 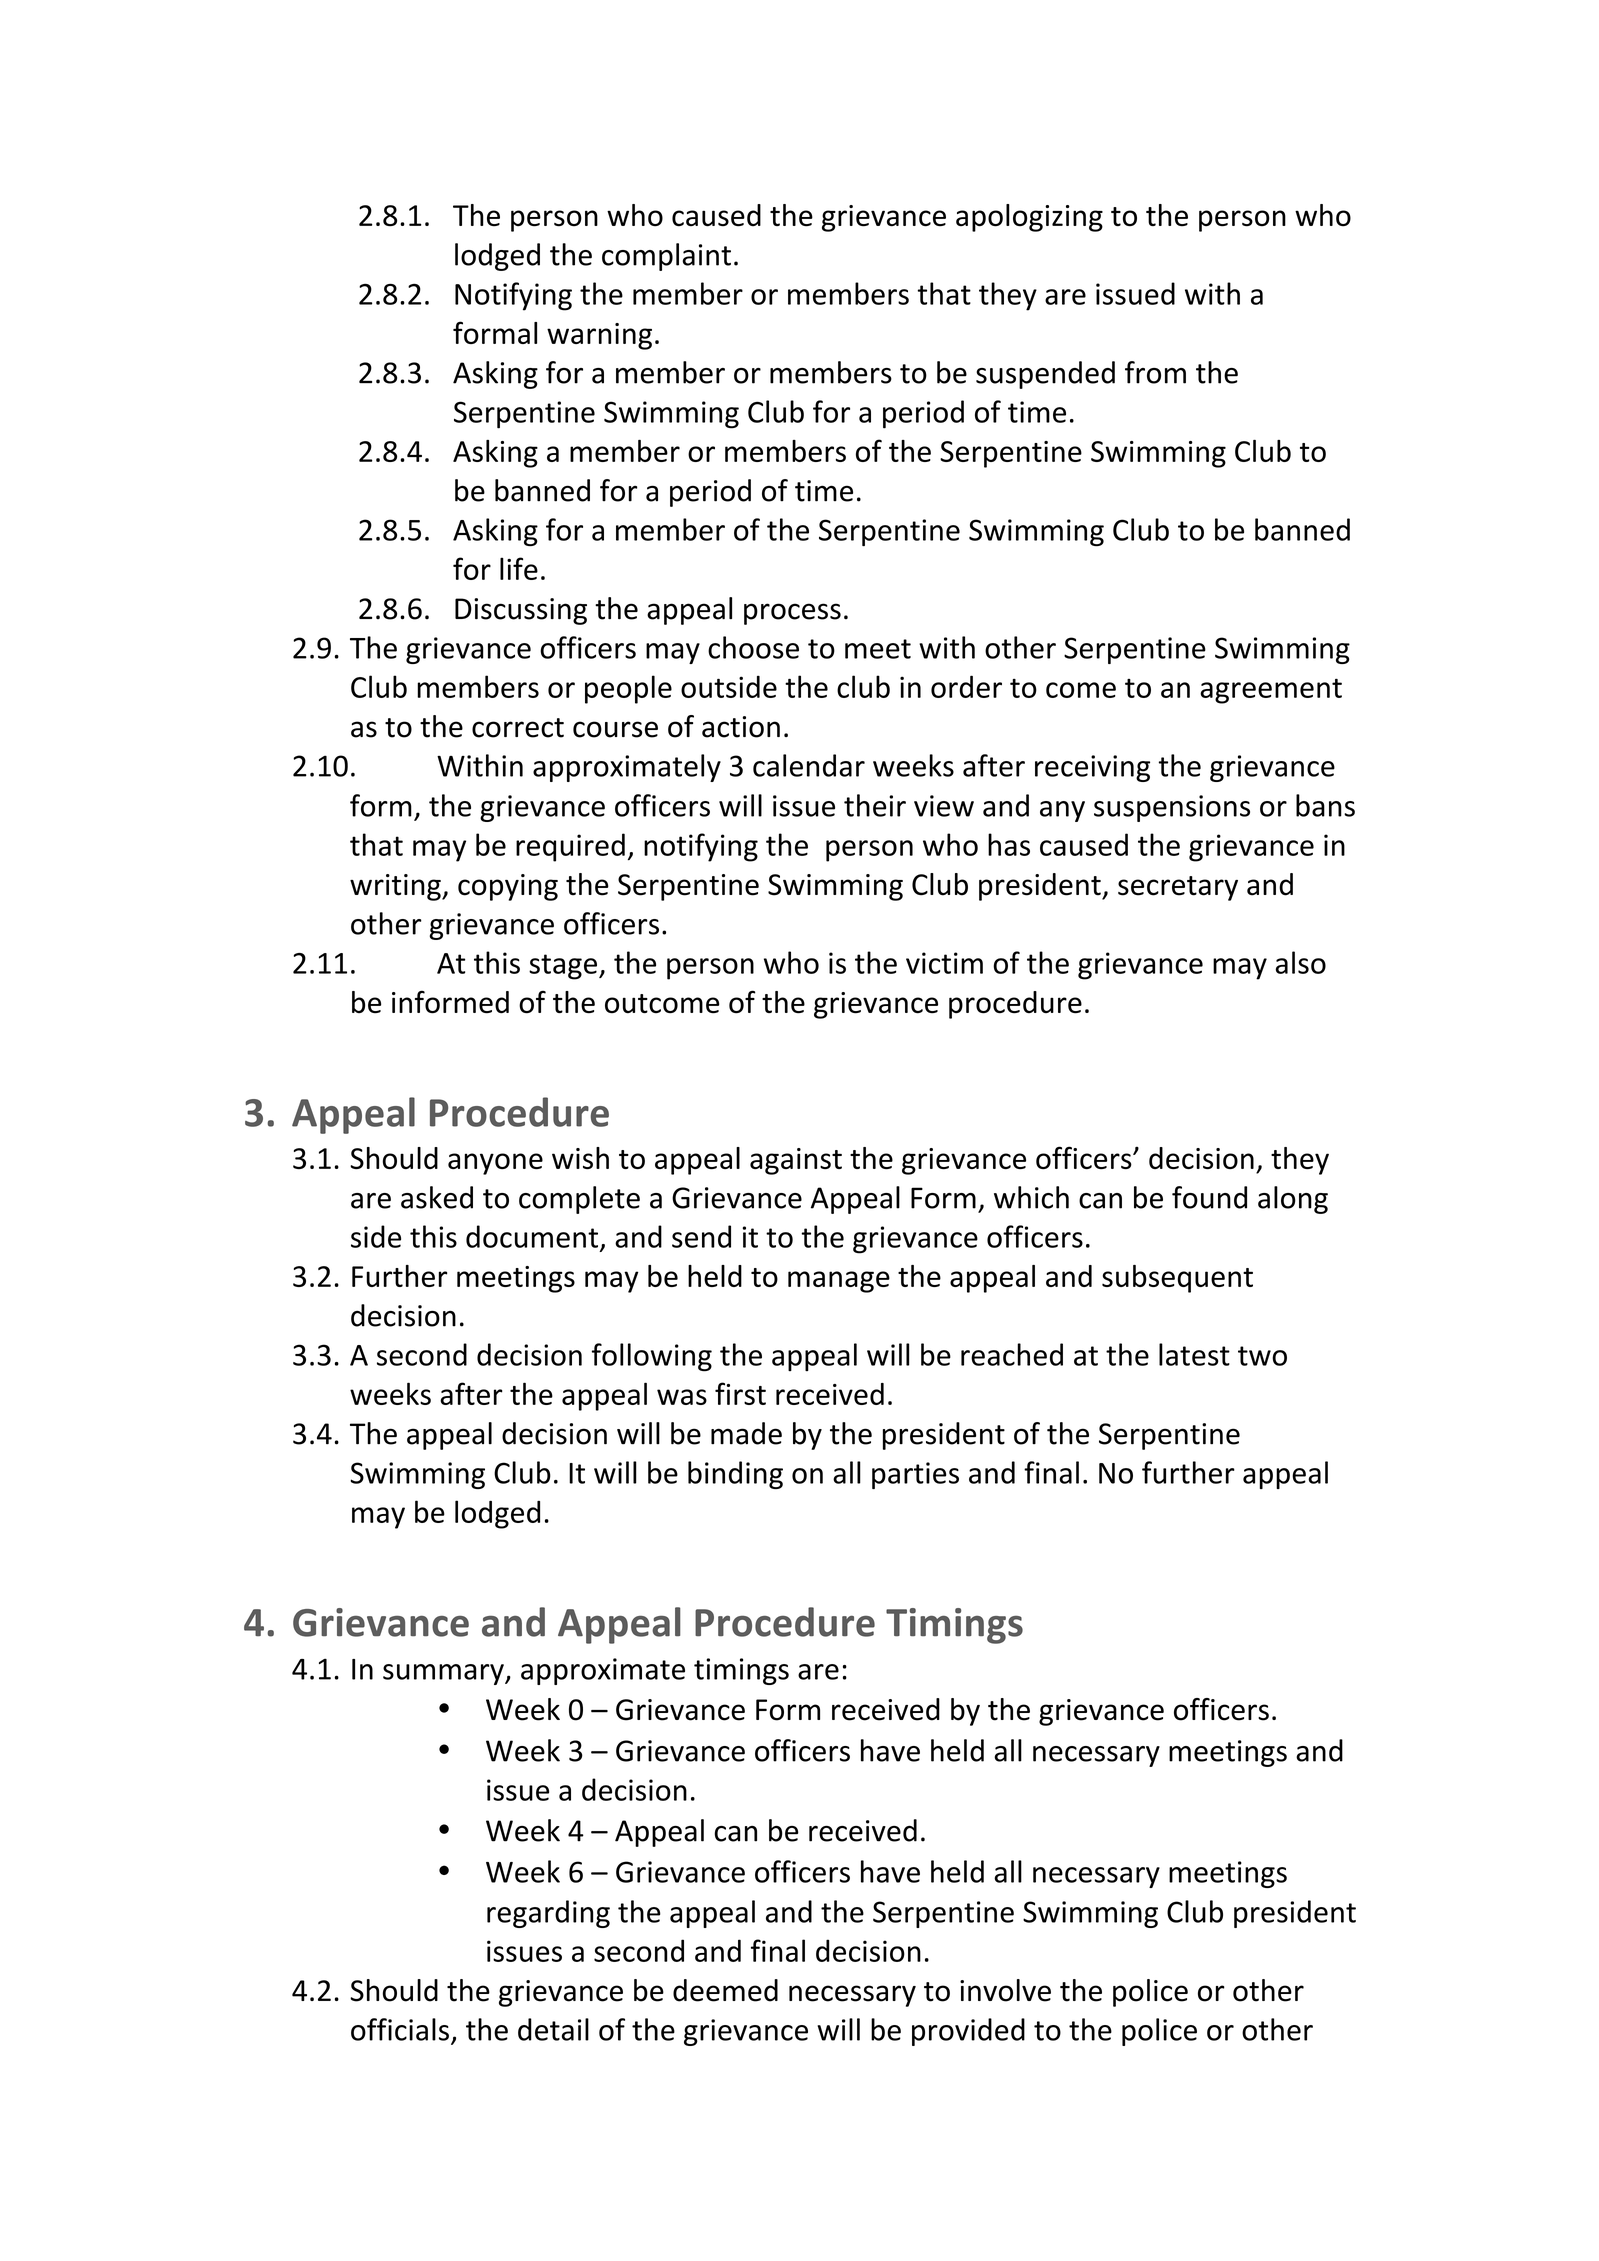 I want to click on from, so click(x=1155, y=372).
